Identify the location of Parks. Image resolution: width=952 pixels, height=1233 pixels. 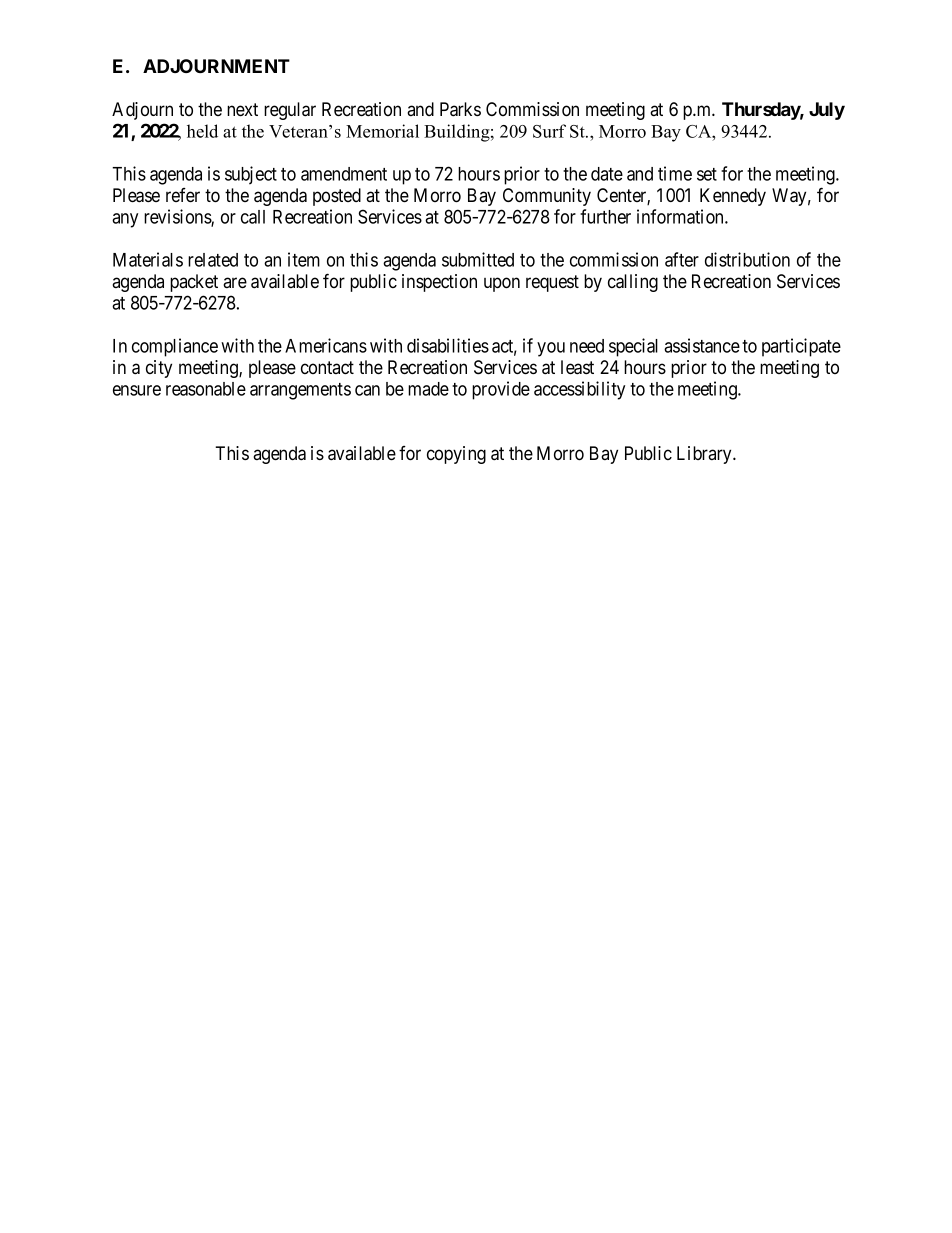
(460, 109).
